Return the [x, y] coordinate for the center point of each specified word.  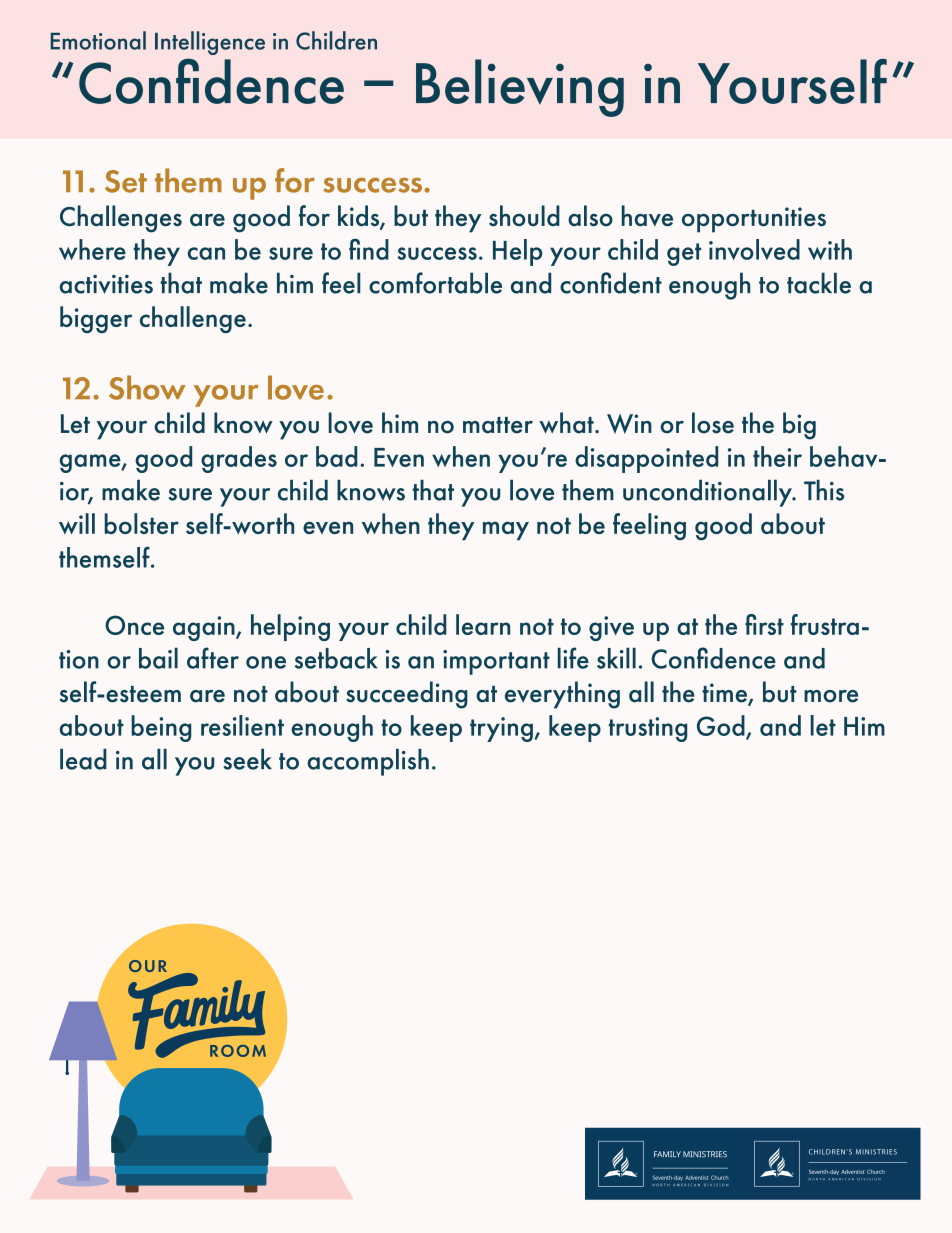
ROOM [238, 1051]
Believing [520, 88]
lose [713, 423]
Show [147, 387]
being [161, 728]
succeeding [407, 695]
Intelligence [210, 43]
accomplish [368, 762]
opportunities [754, 220]
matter [498, 425]
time [725, 694]
